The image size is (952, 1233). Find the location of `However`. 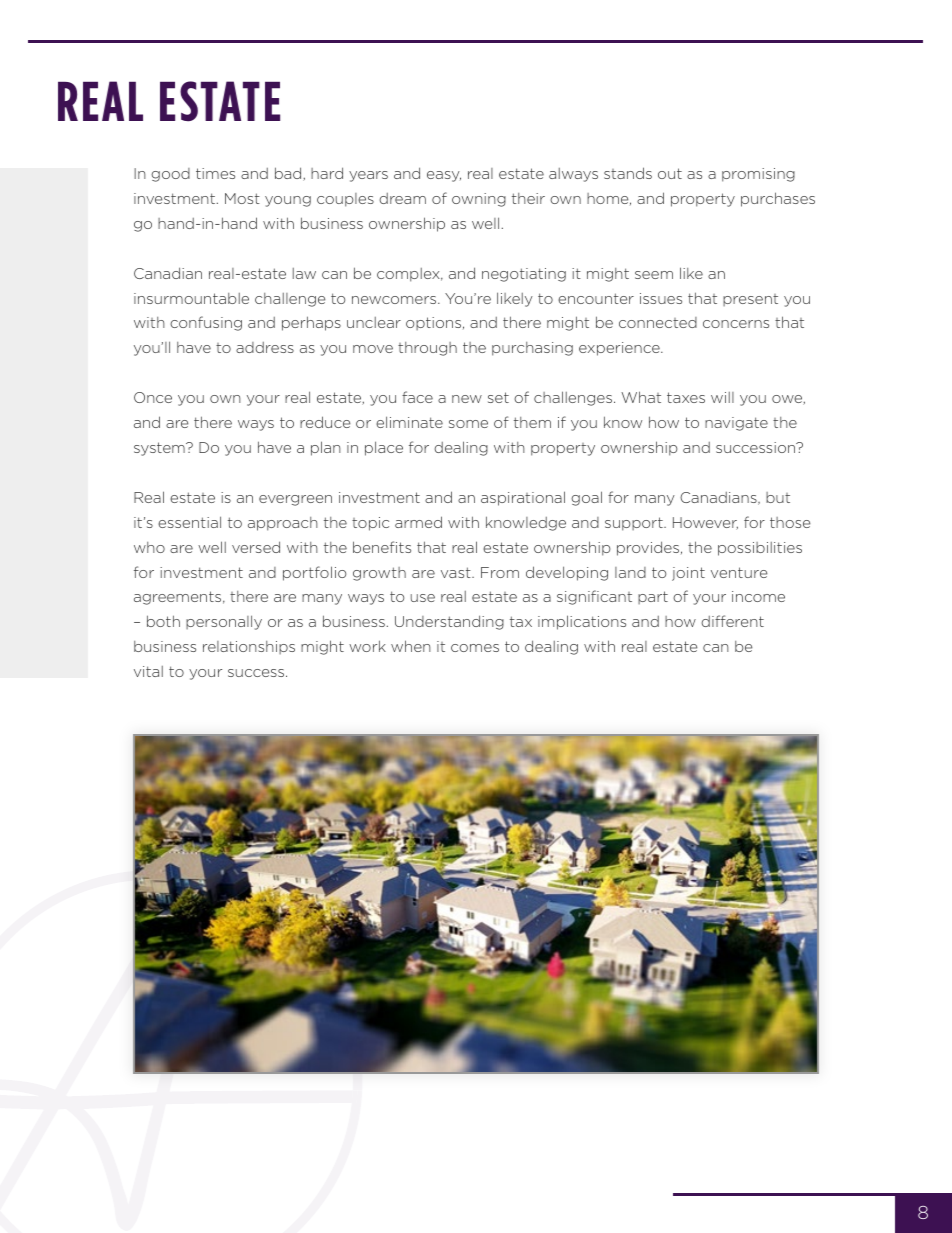

However is located at coordinates (705, 523).
